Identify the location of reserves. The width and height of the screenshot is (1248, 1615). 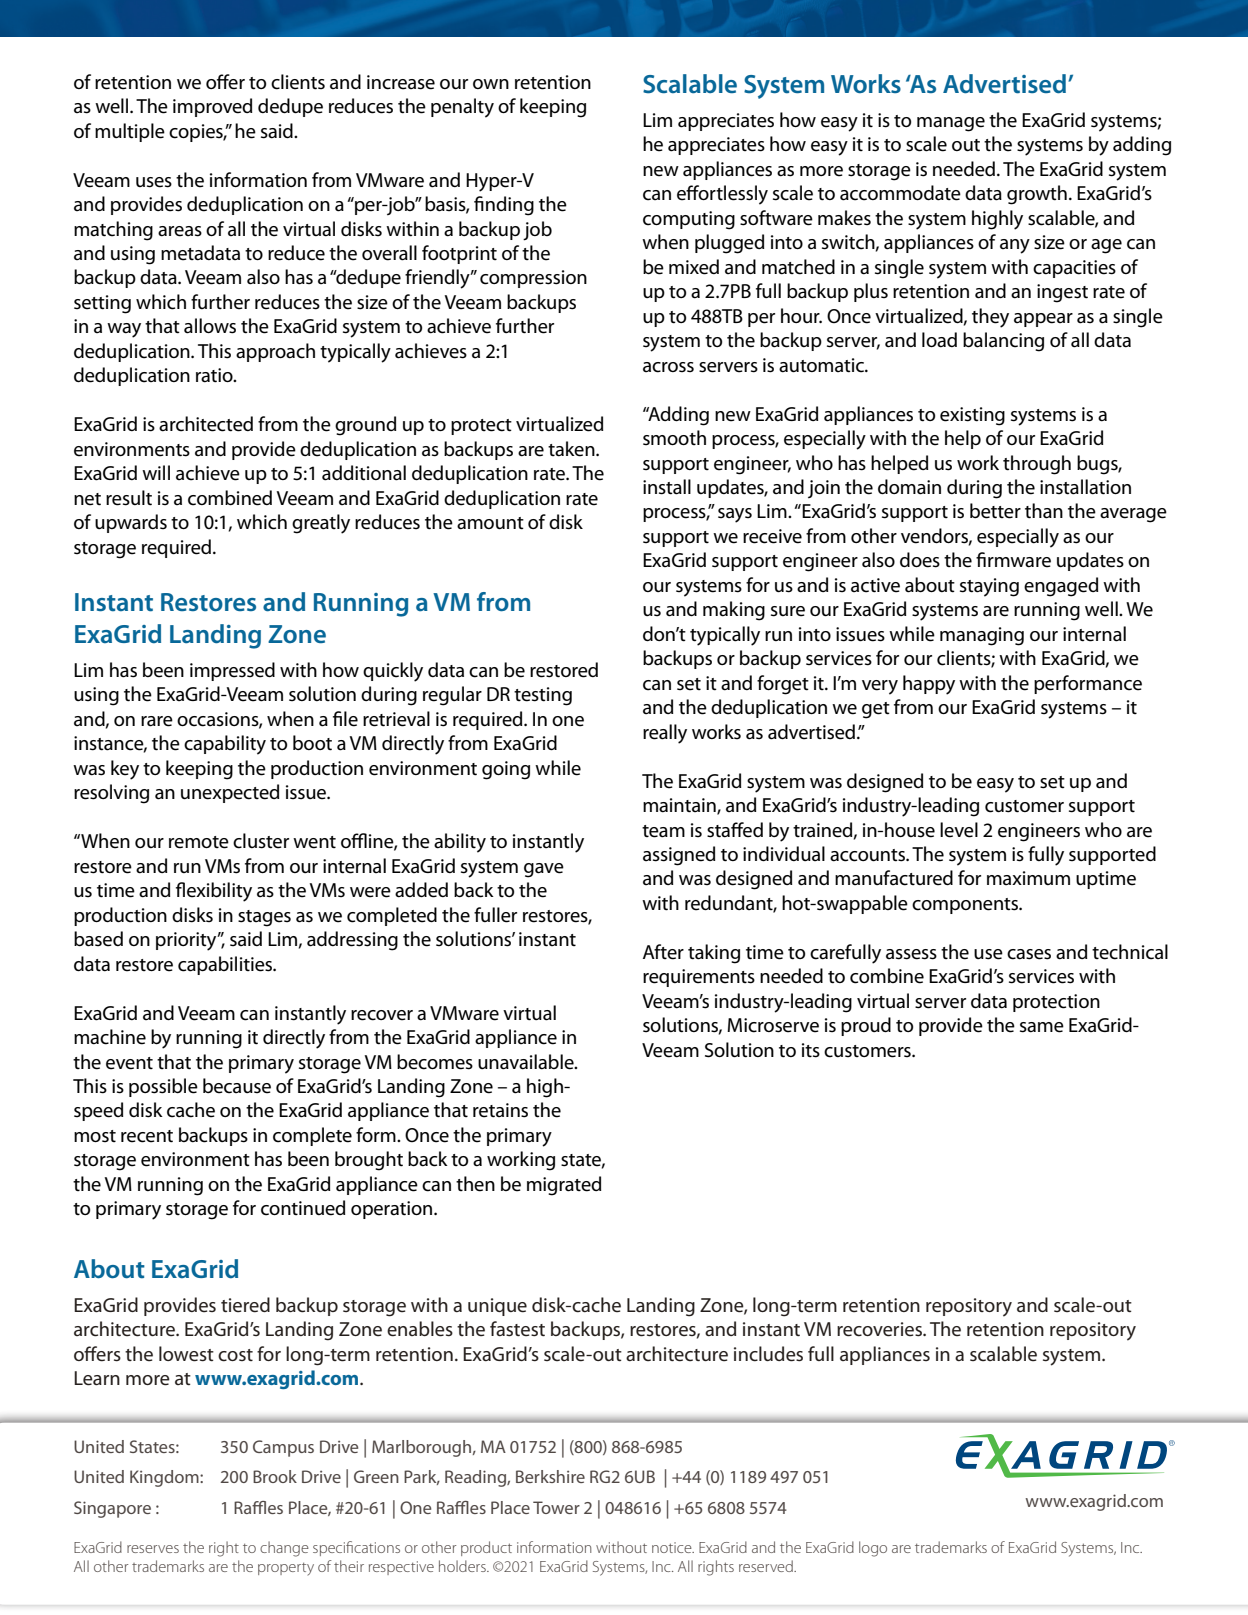
(153, 1549).
